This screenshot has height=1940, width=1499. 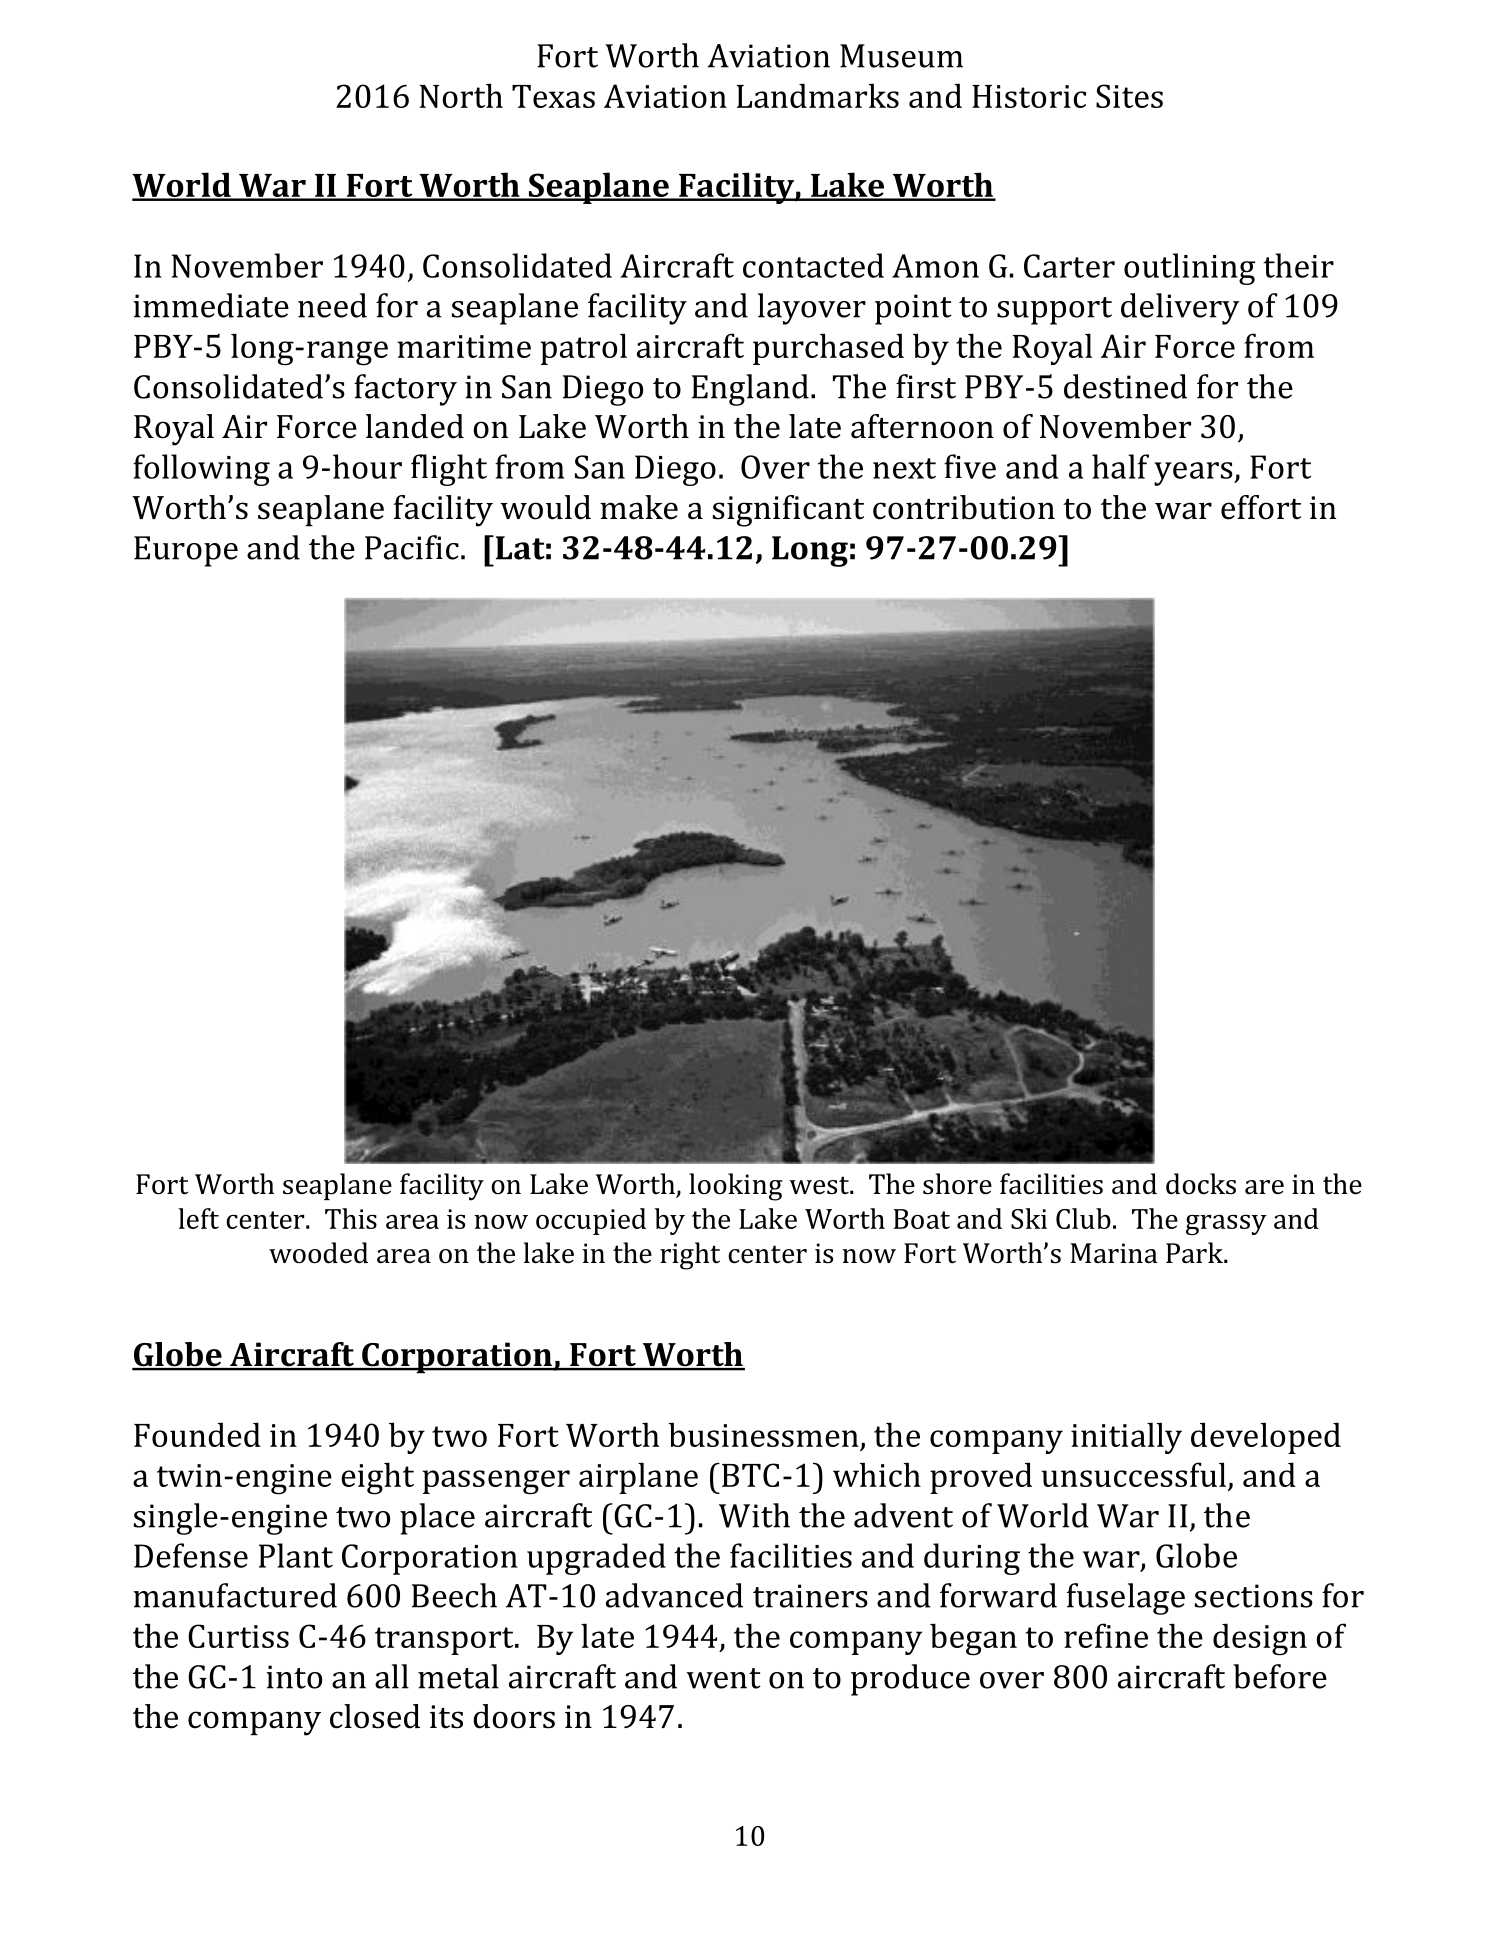 I want to click on Landmarks, so click(x=818, y=95).
